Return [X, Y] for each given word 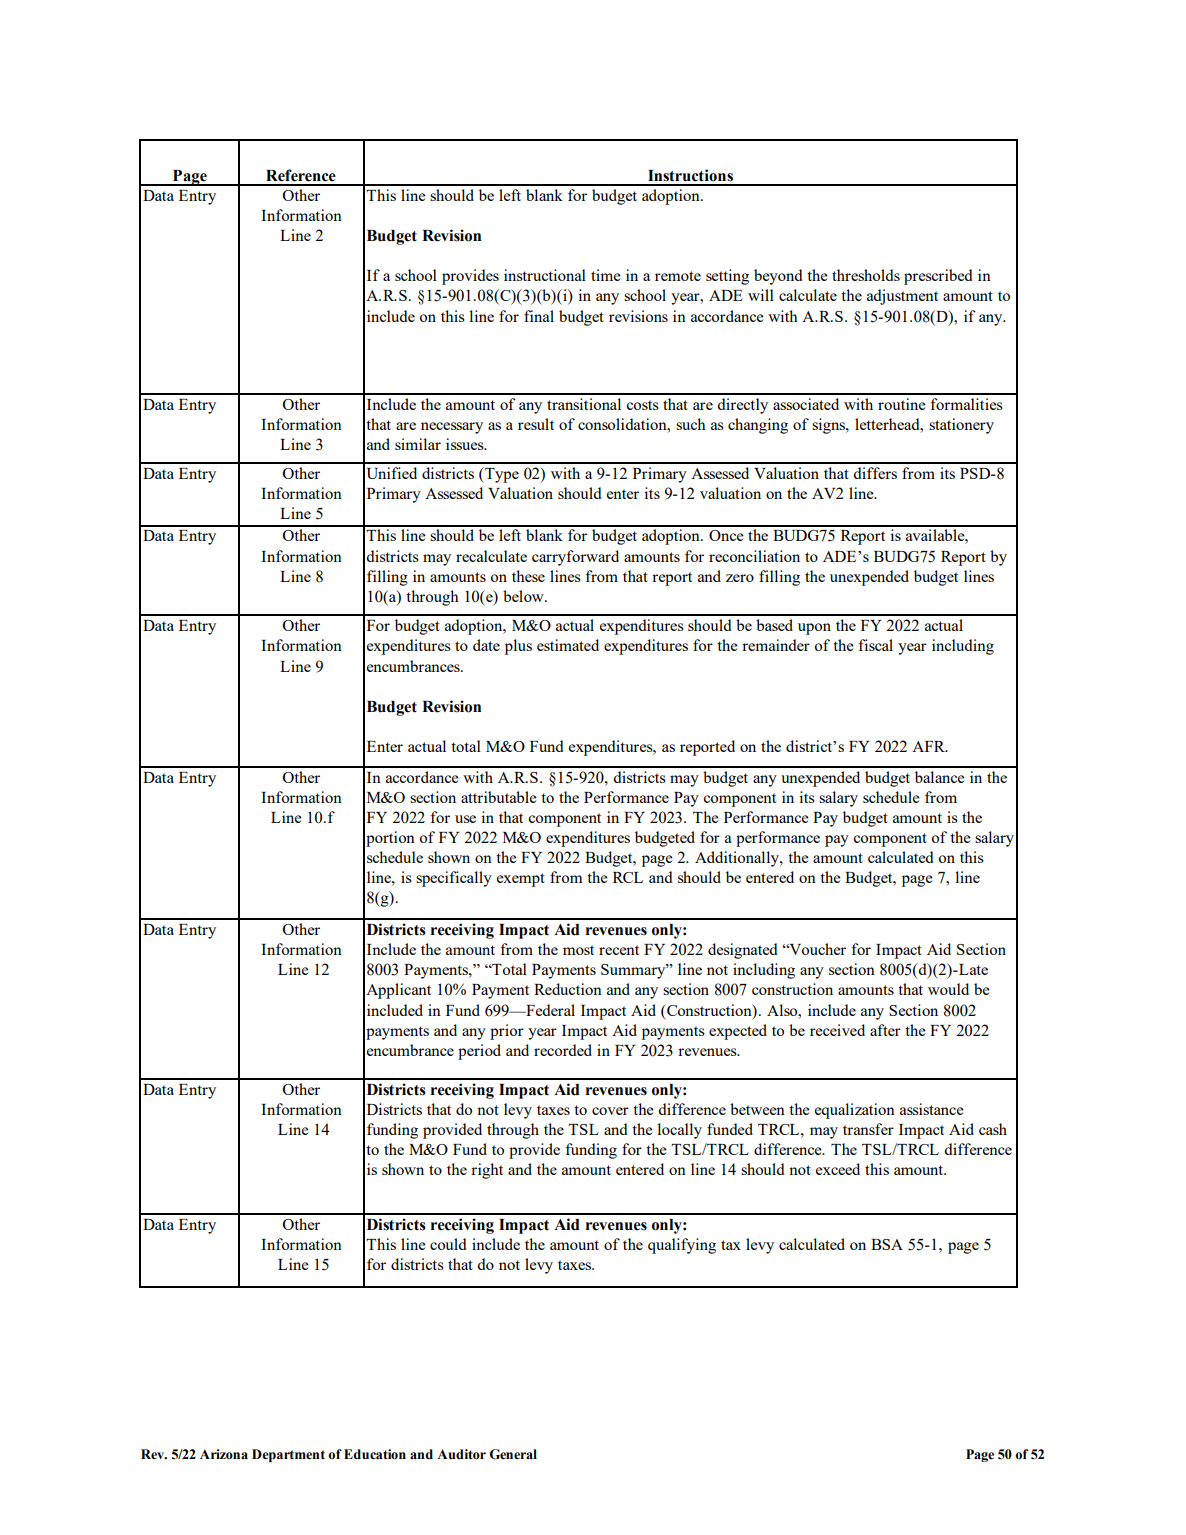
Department [288, 1455]
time [606, 275]
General [513, 1454]
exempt [521, 880]
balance [940, 777]
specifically [454, 879]
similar [418, 444]
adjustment [902, 297]
